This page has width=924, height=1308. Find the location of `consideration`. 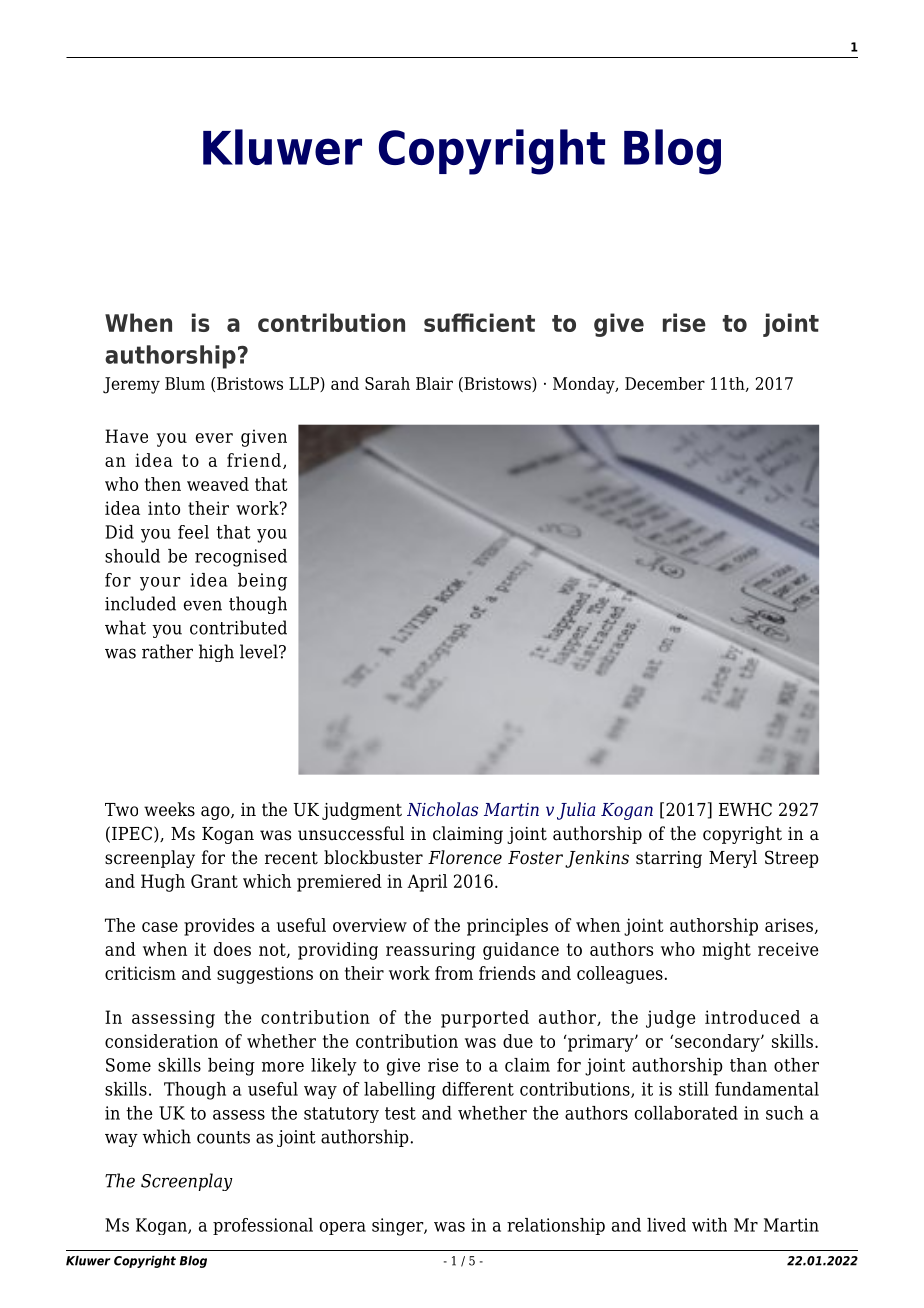

consideration is located at coordinates (161, 1041).
